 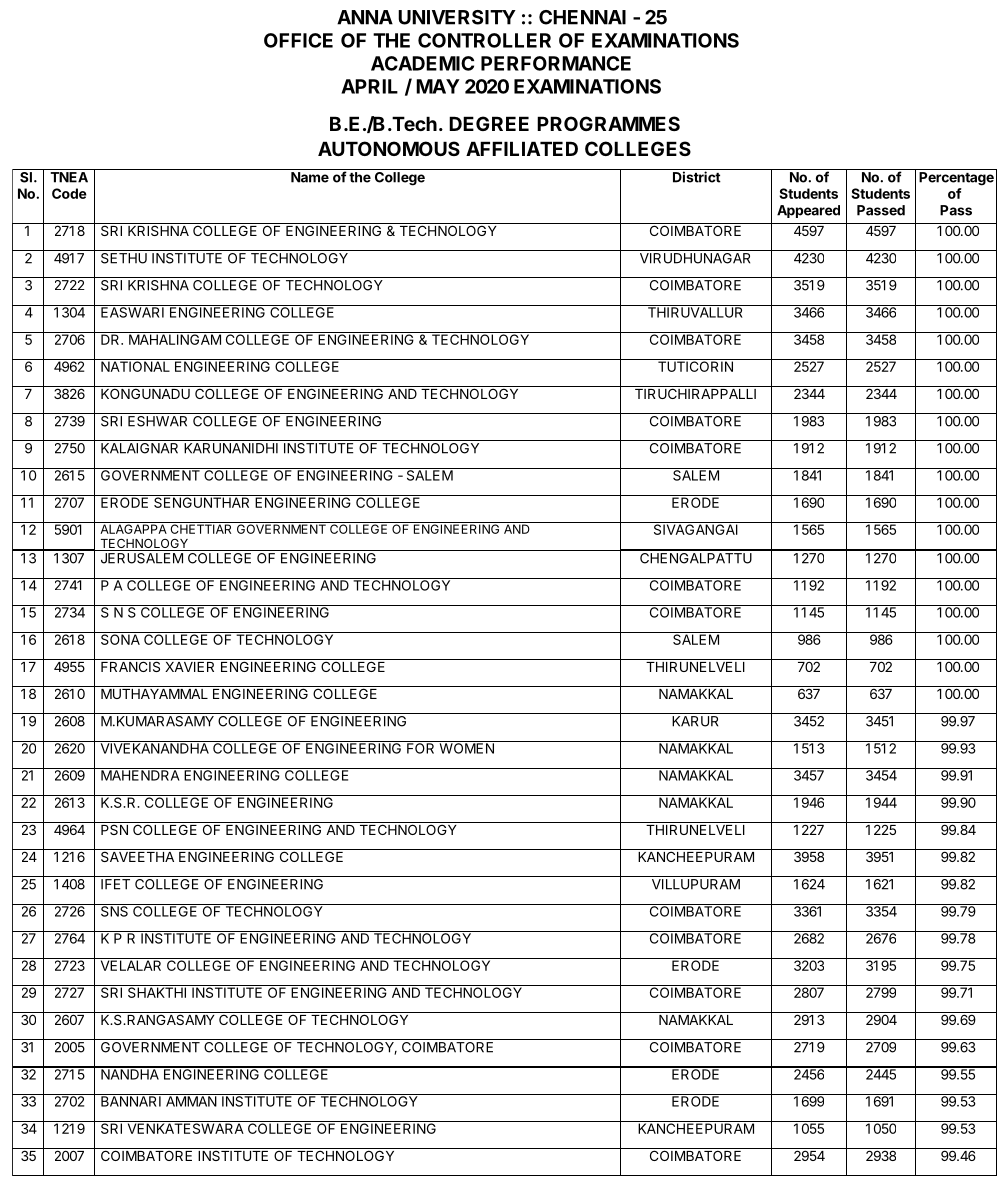 What do you see at coordinates (808, 211) in the screenshot?
I see `Appeared` at bounding box center [808, 211].
